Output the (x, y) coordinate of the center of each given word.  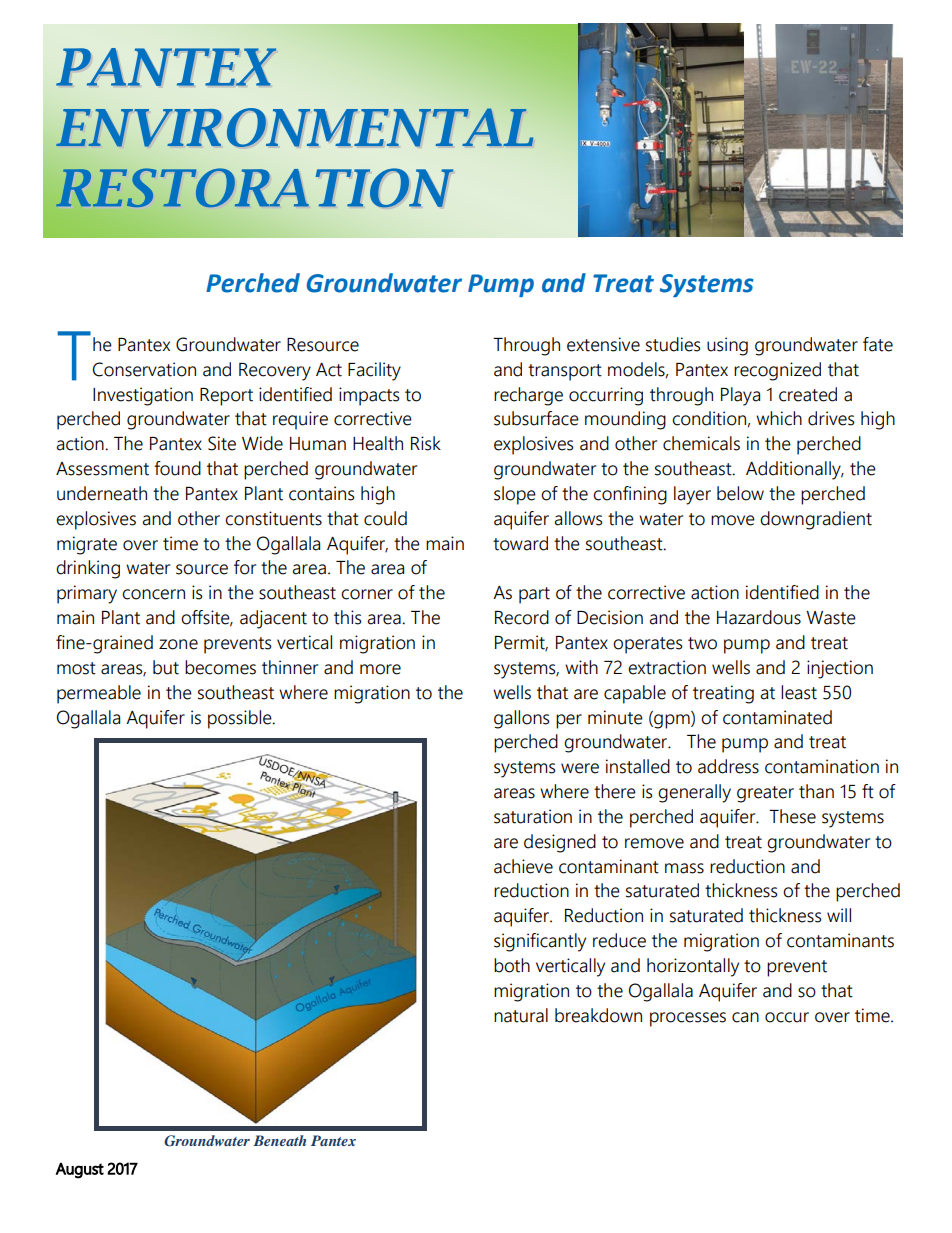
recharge (528, 396)
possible (241, 719)
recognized (777, 371)
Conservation (144, 369)
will (839, 915)
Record (522, 617)
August (79, 1170)
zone (178, 644)
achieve (523, 866)
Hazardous (759, 617)
